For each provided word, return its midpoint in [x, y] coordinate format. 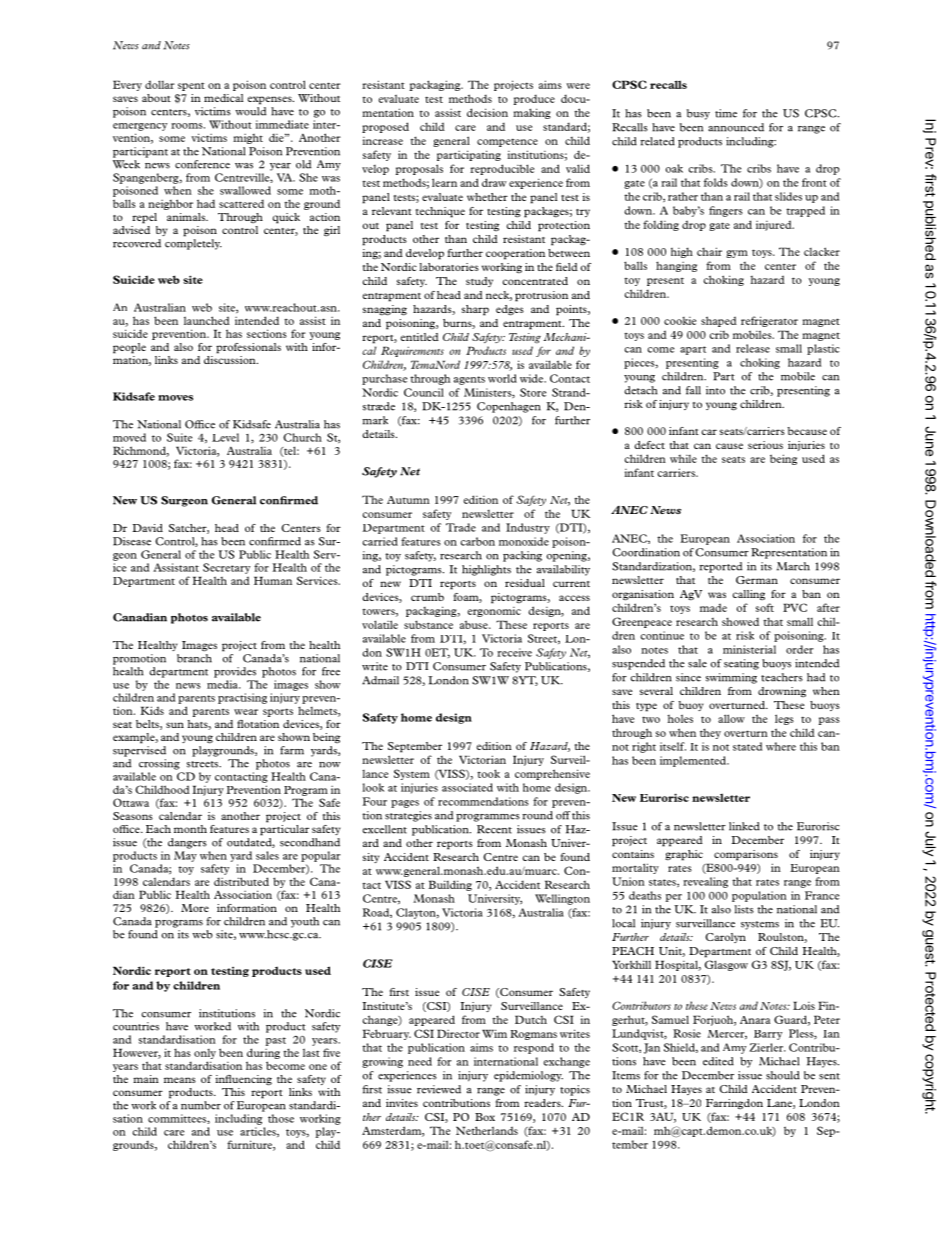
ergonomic [494, 612]
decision [487, 112]
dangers [187, 843]
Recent [494, 829]
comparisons [746, 855]
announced [736, 127]
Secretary [226, 568]
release [753, 348]
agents [469, 380]
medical [223, 98]
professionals [248, 348]
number [201, 1105]
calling [748, 595]
